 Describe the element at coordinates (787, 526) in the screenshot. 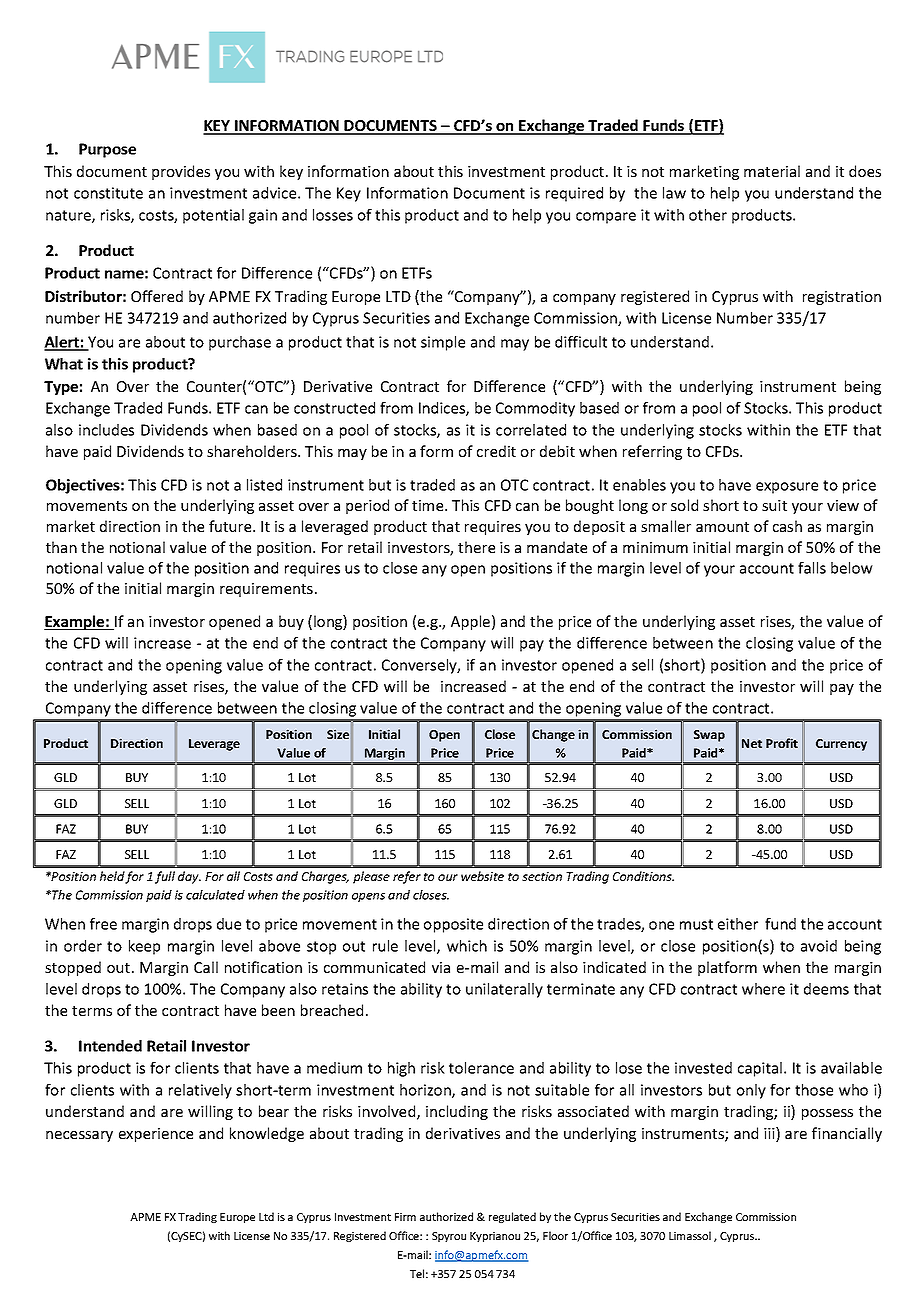

I see `cash` at that location.
